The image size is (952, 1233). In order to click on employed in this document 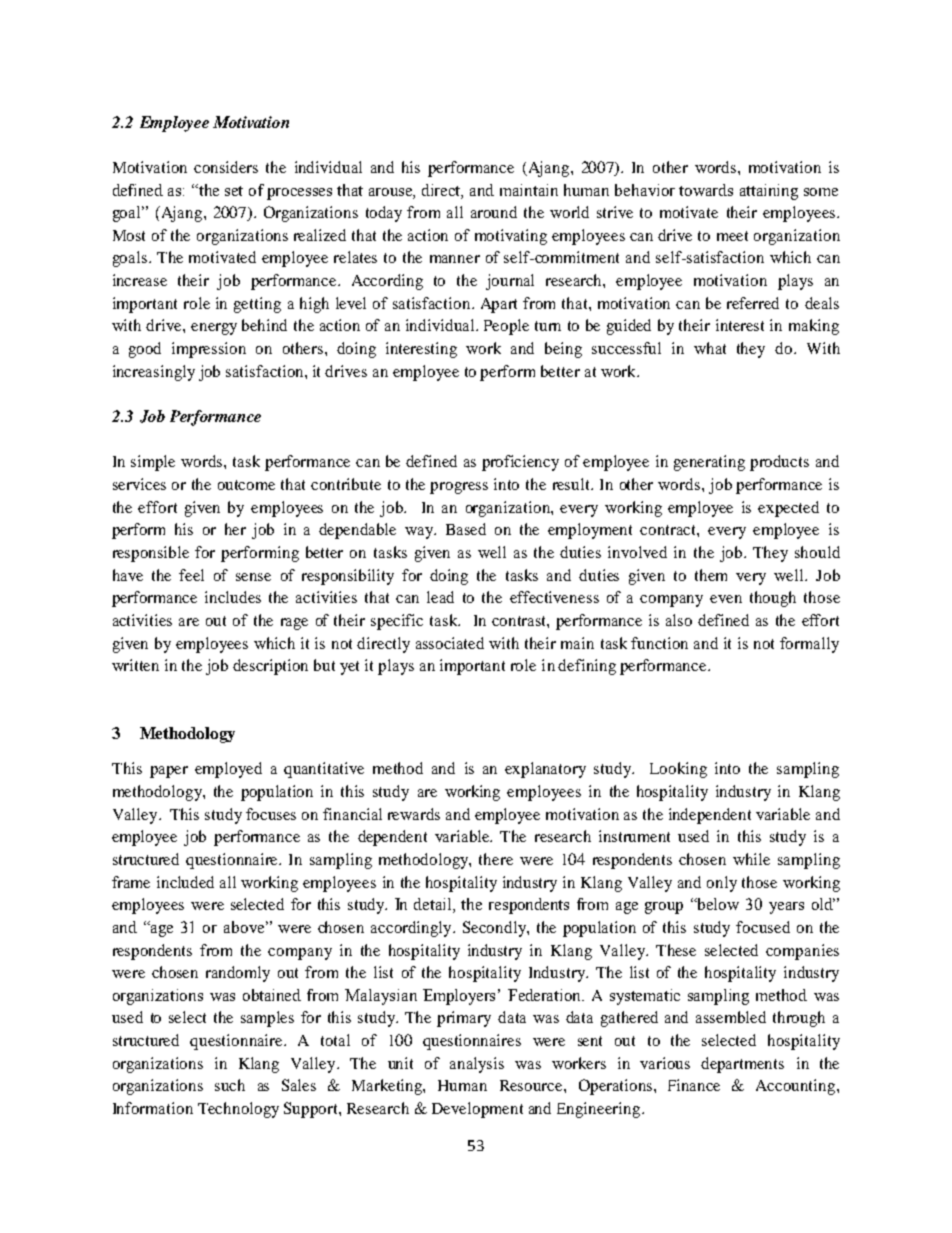, I will do `click(228, 770)`.
